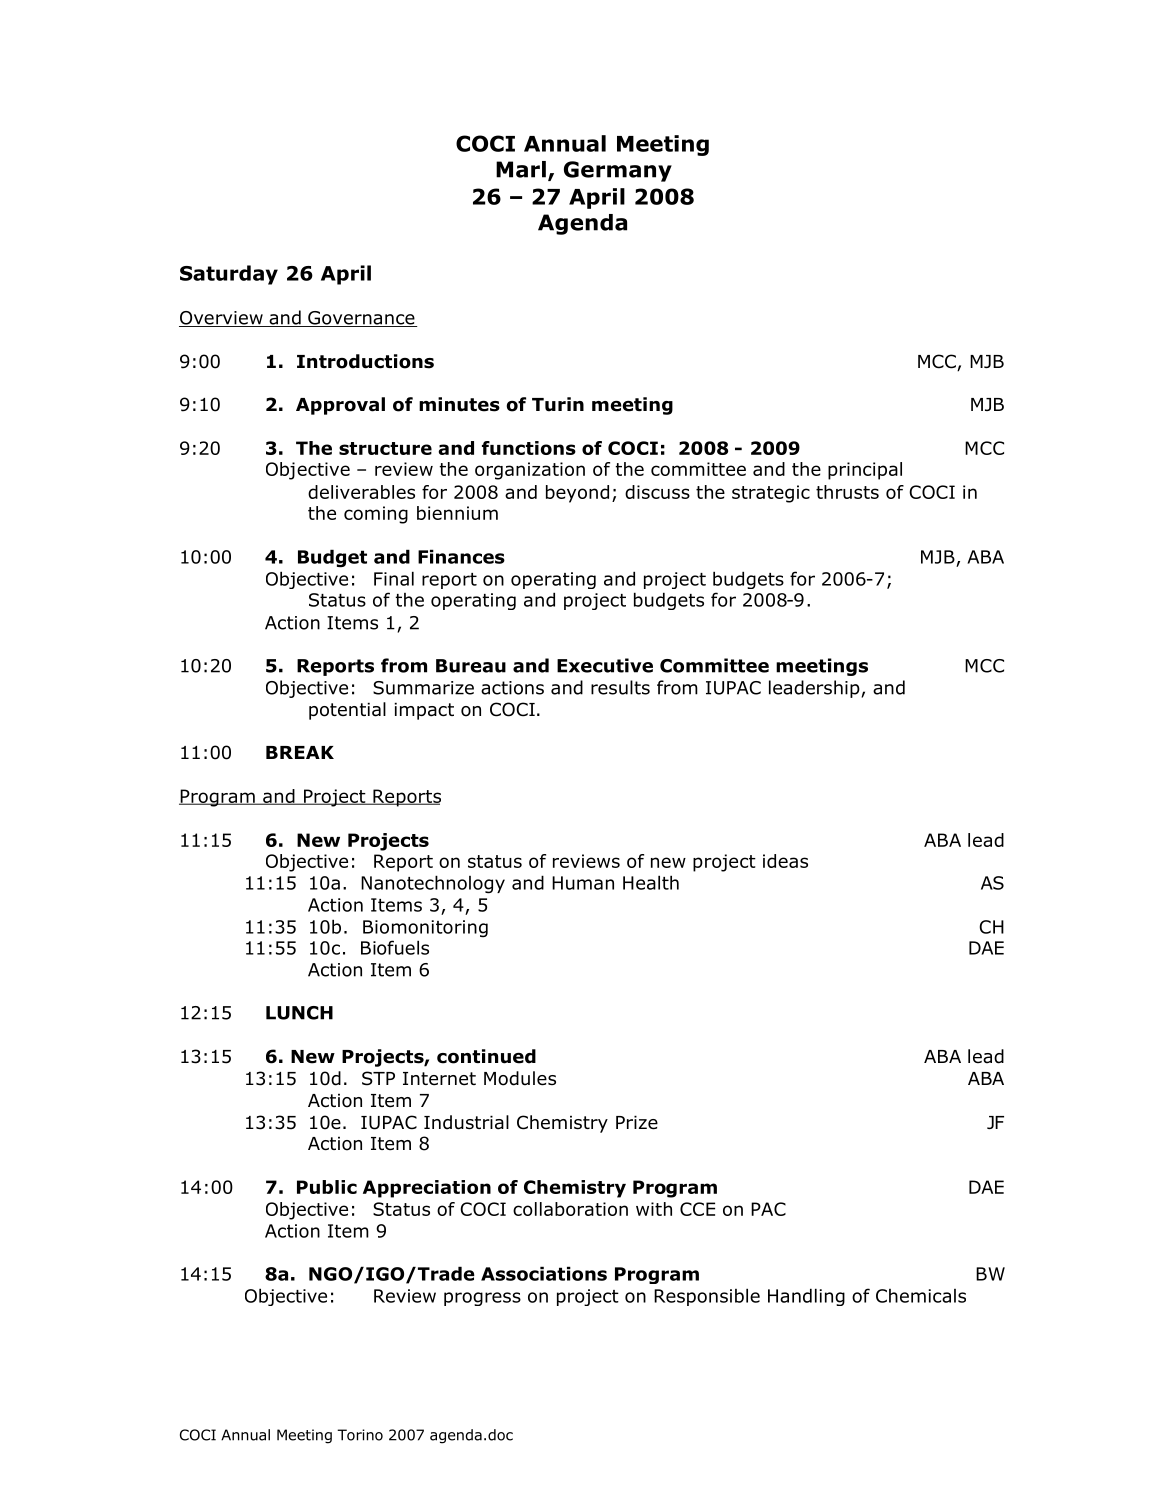 The height and width of the screenshot is (1507, 1164). What do you see at coordinates (785, 861) in the screenshot?
I see `ideas` at bounding box center [785, 861].
